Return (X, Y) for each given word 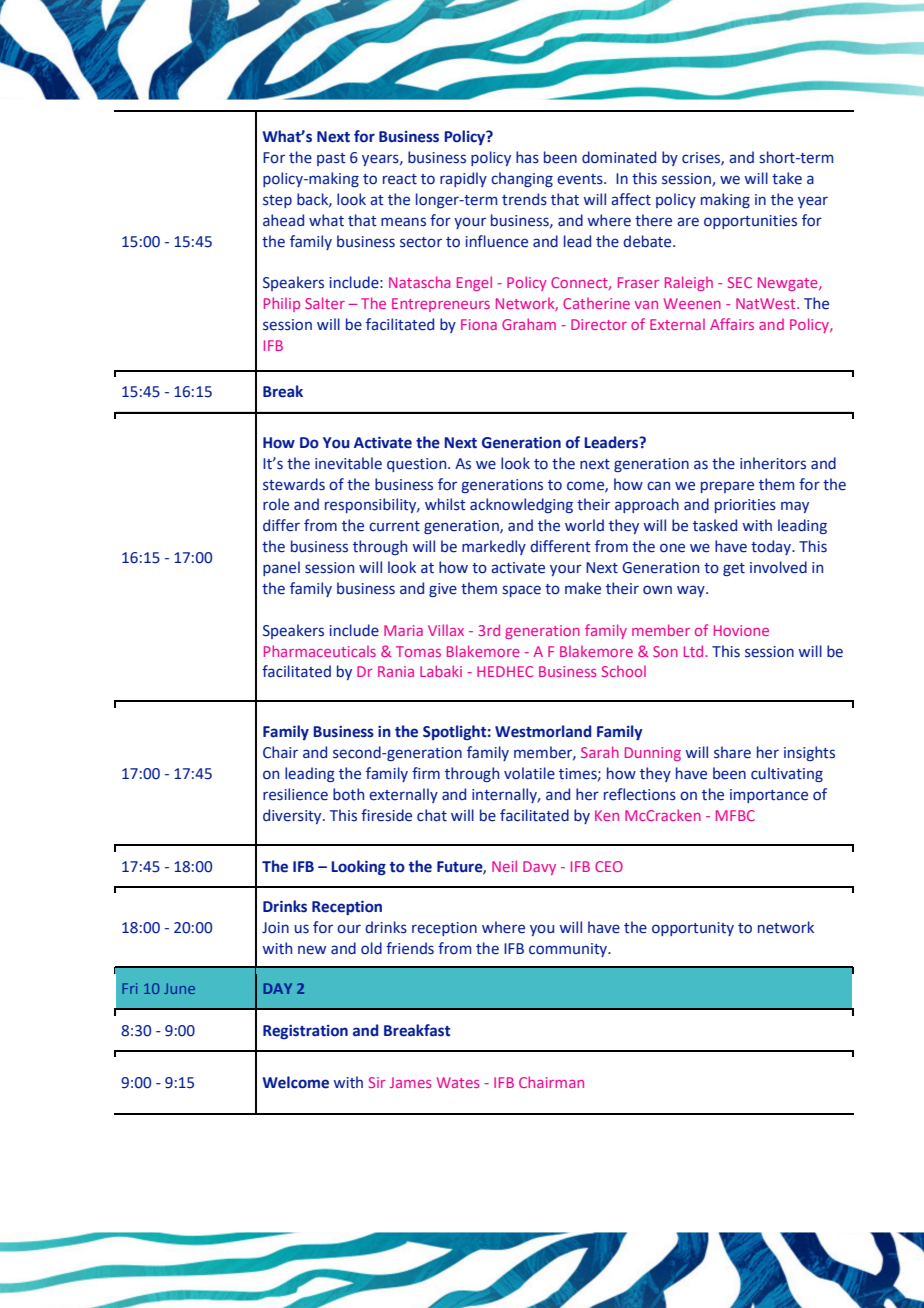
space (521, 591)
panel (281, 568)
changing (522, 179)
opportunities (750, 222)
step (277, 201)
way (692, 591)
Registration (305, 1032)
